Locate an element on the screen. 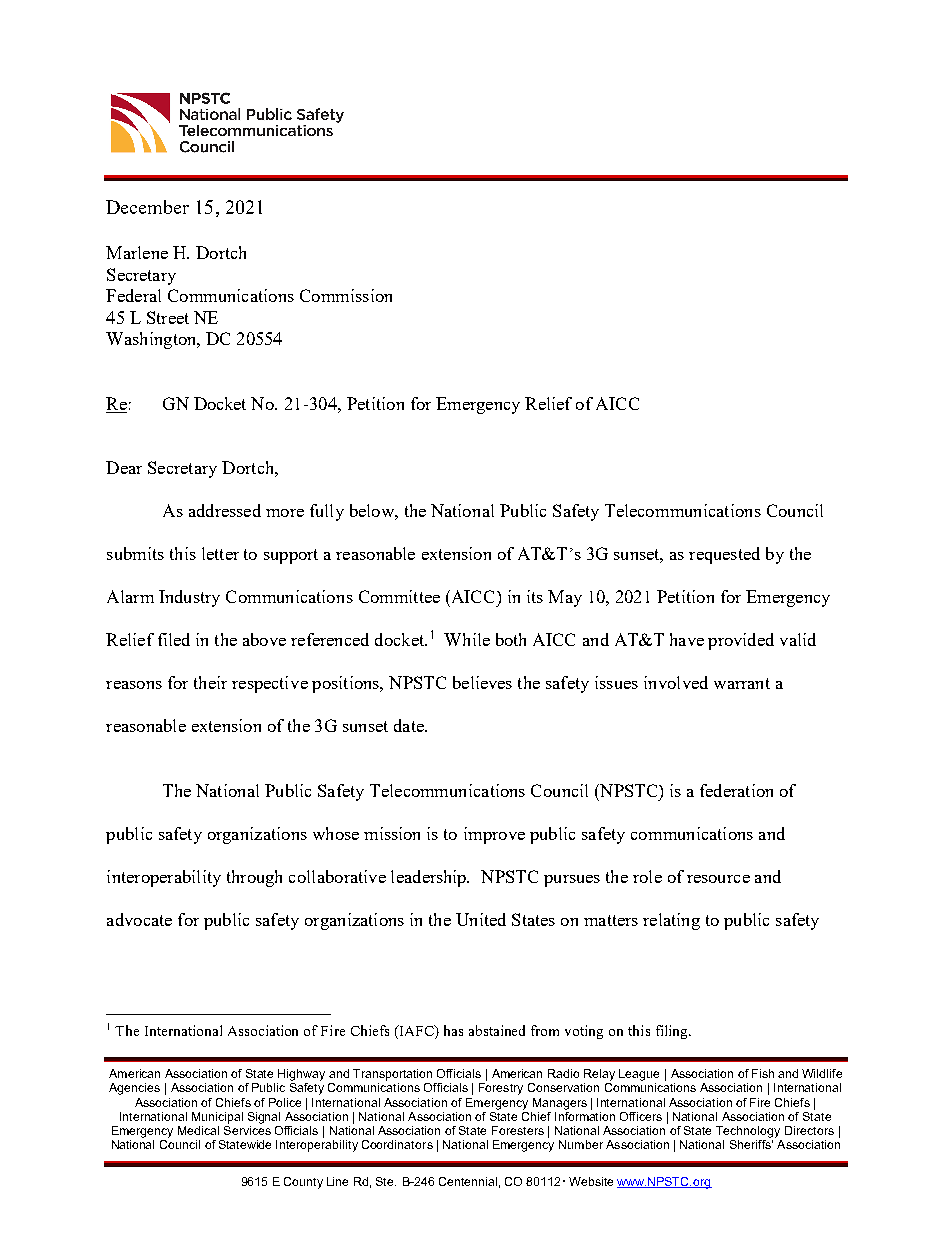 This screenshot has width=952, height=1233. addressed is located at coordinates (225, 510).
